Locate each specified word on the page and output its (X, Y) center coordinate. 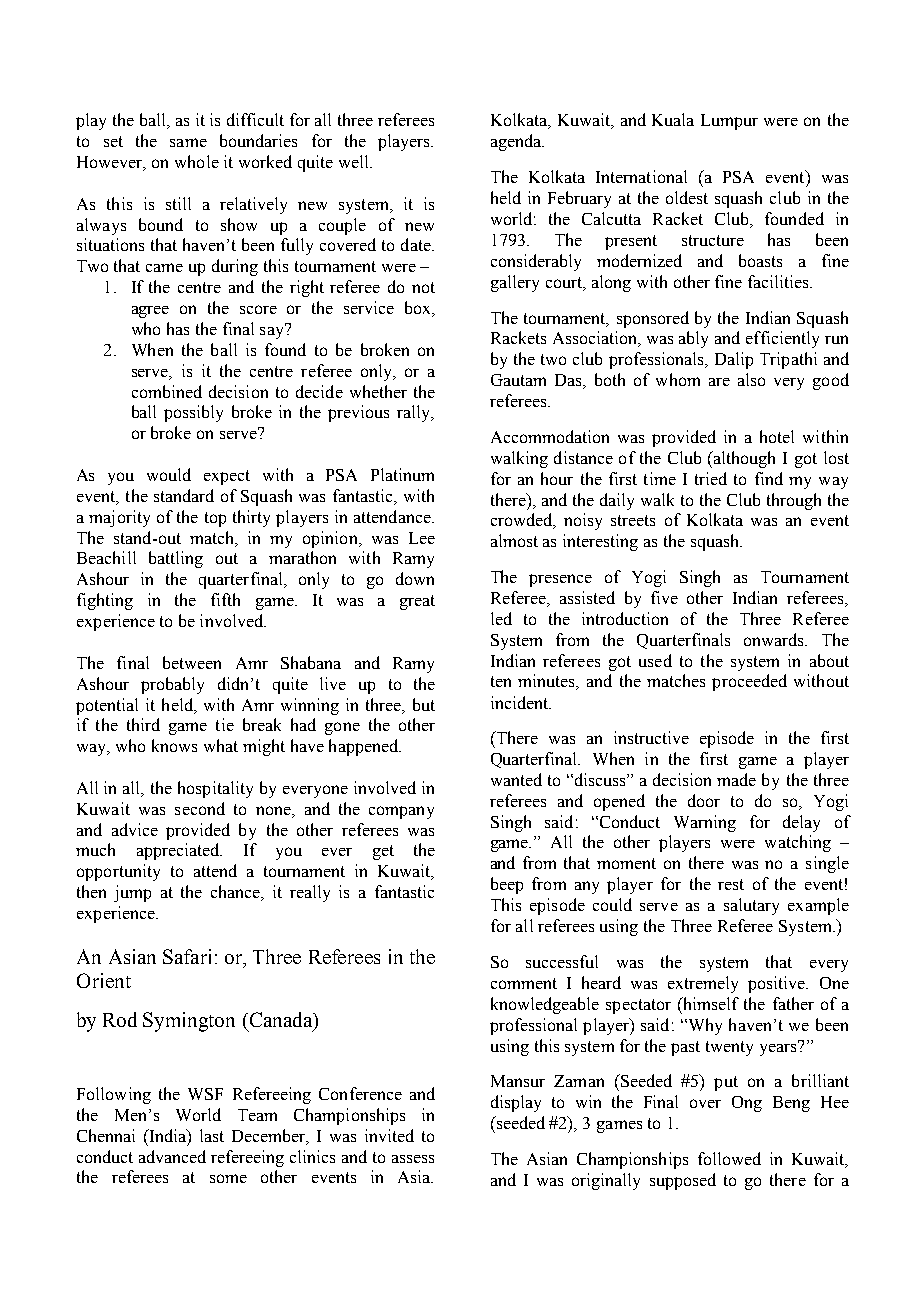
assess (413, 1159)
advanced (172, 1156)
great (417, 602)
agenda (517, 142)
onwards (775, 639)
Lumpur (729, 122)
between (192, 662)
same (188, 142)
